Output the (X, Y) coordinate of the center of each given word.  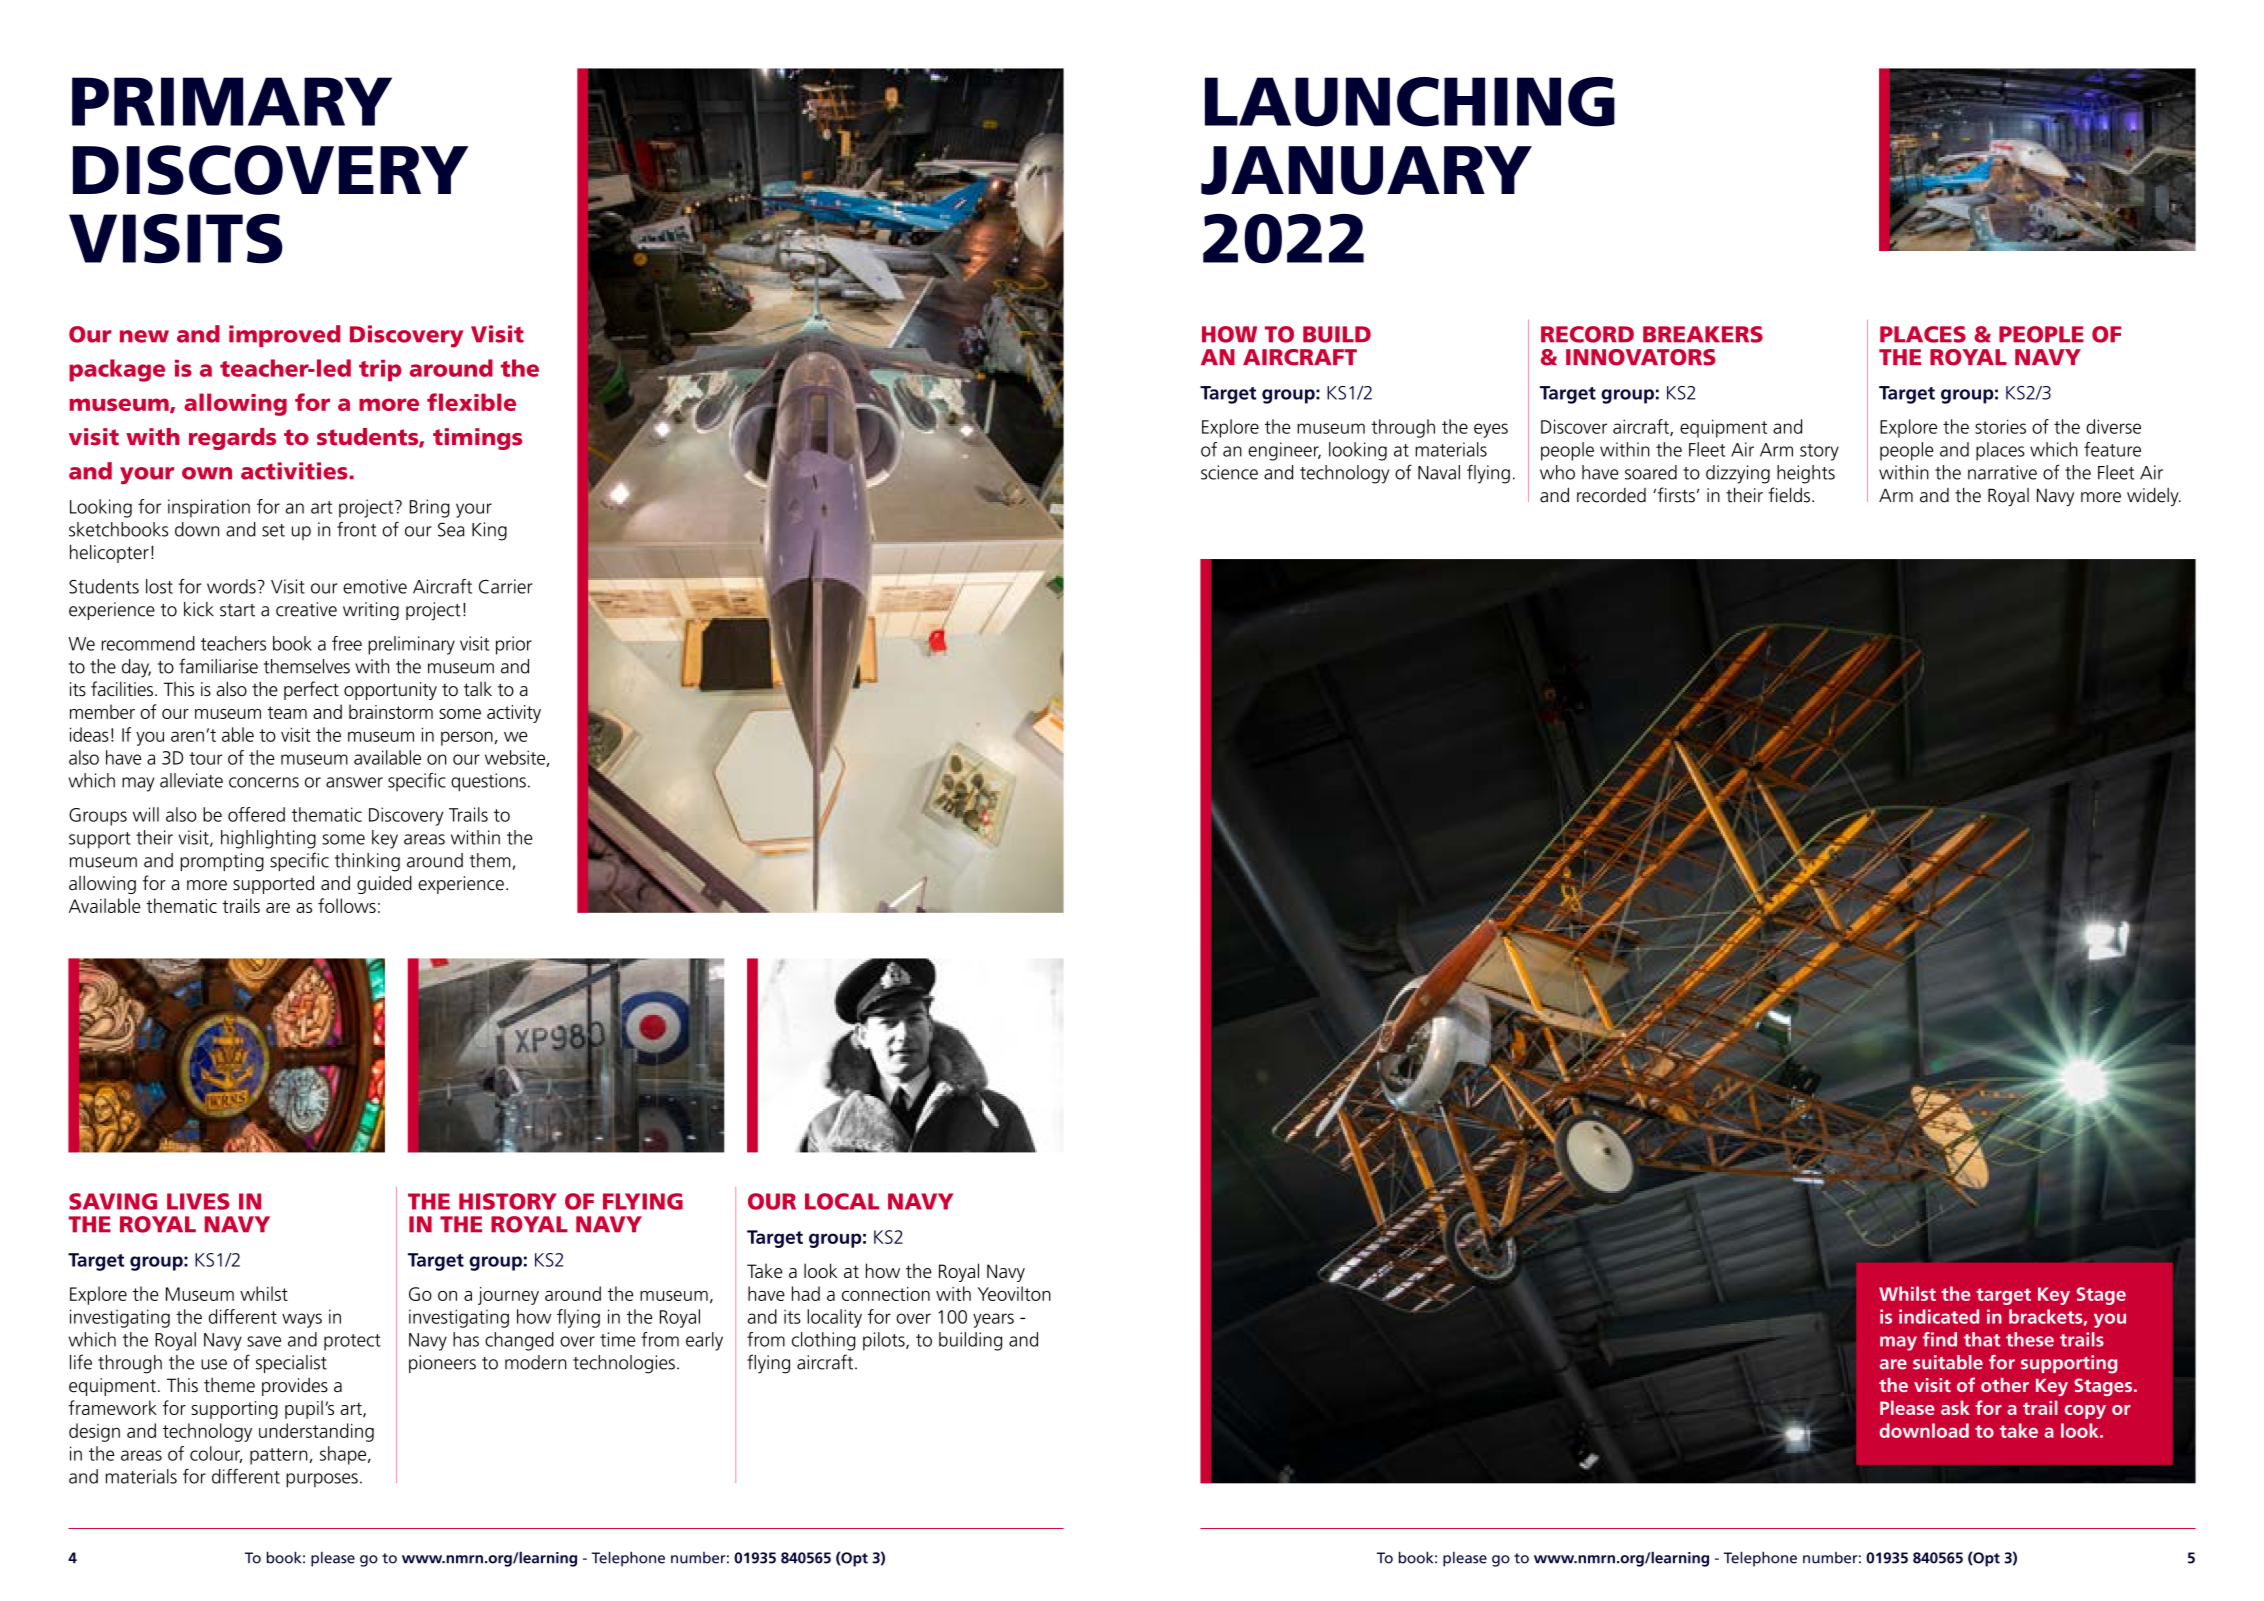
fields (1789, 495)
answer (354, 782)
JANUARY (1366, 170)
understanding (316, 1432)
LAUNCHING (1410, 102)
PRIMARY (232, 101)
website (516, 758)
